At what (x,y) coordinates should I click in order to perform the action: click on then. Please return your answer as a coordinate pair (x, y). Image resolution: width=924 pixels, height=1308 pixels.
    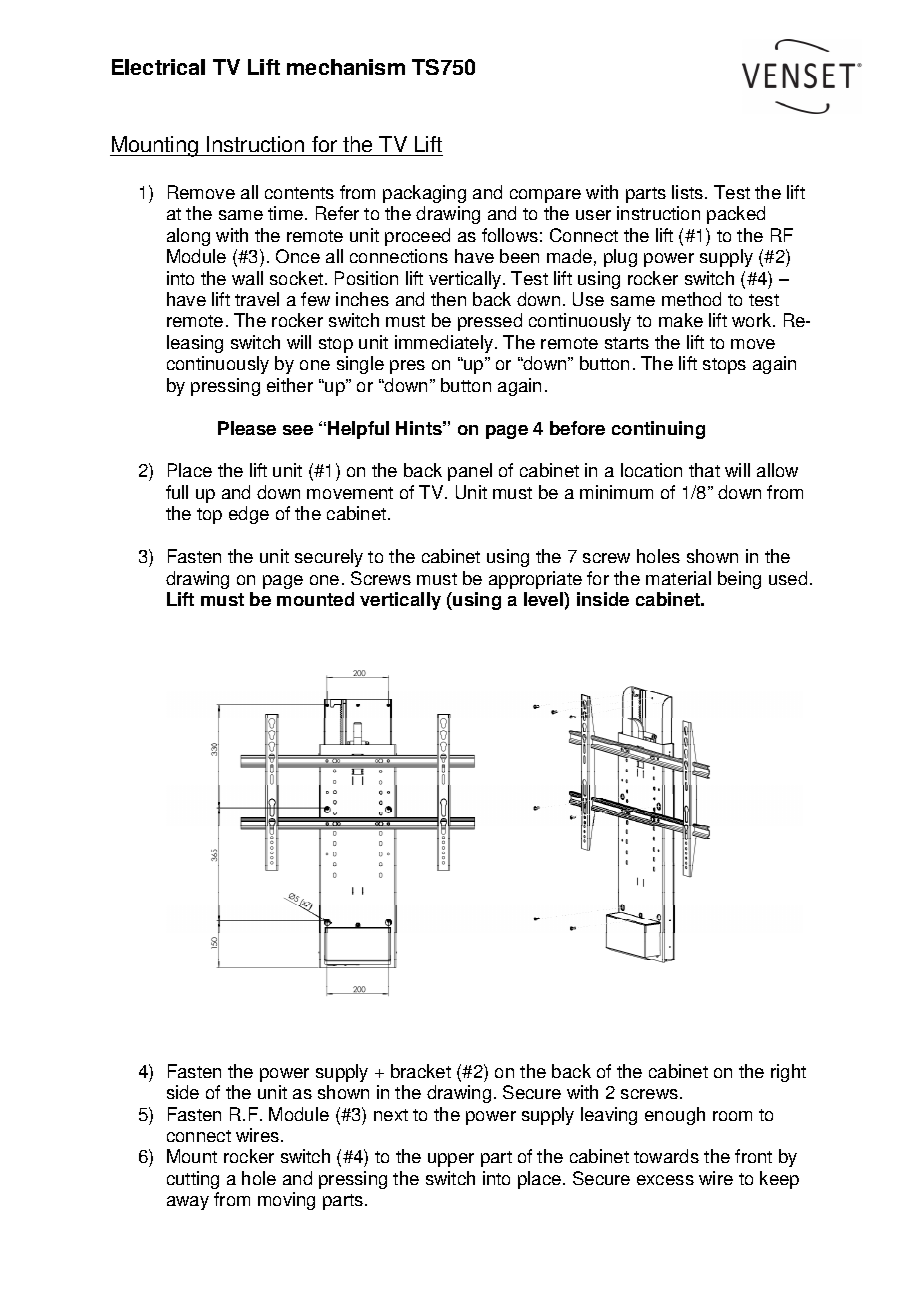
    Looking at the image, I should click on (448, 299).
